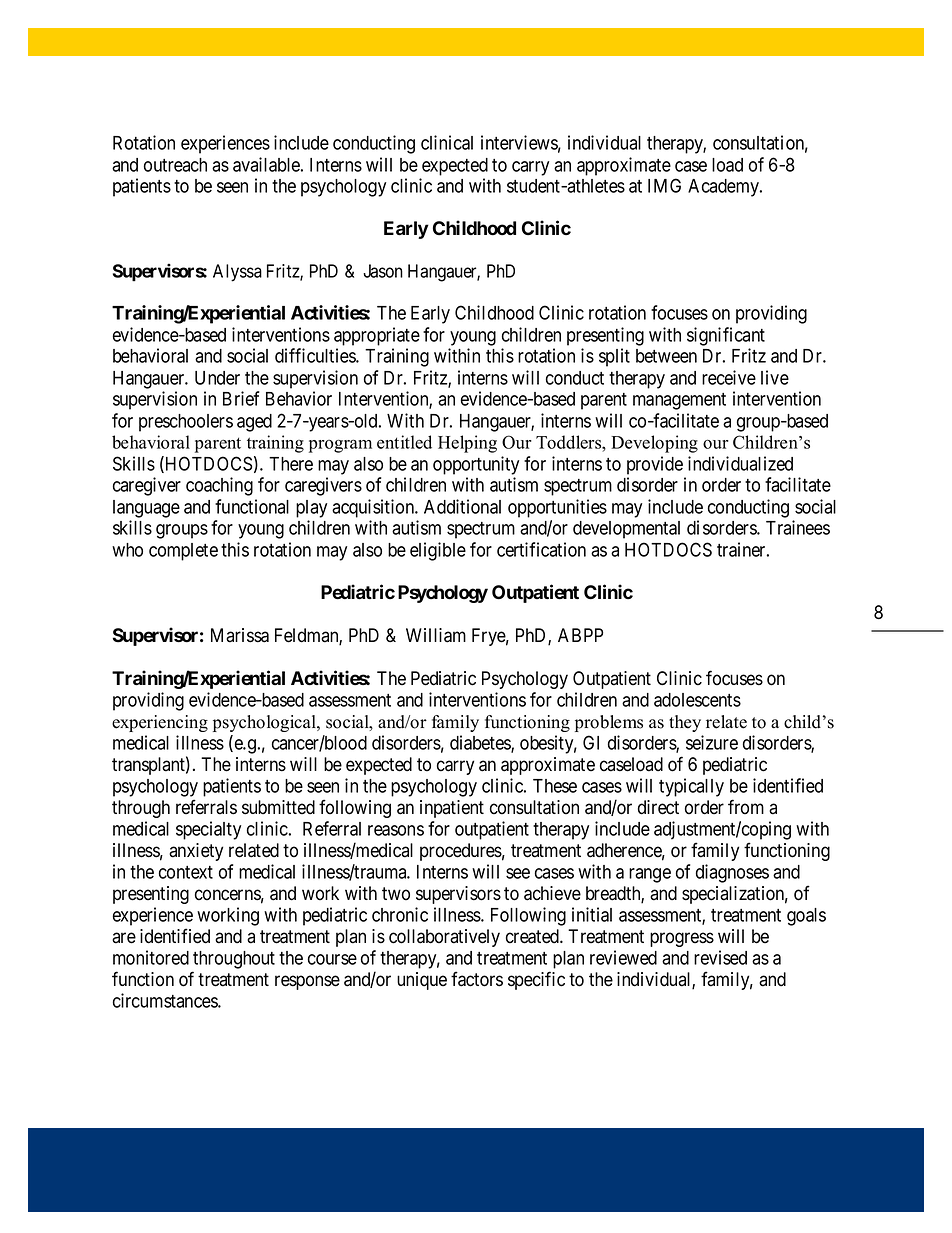 The width and height of the screenshot is (952, 1233). I want to click on Helping, so click(467, 444).
